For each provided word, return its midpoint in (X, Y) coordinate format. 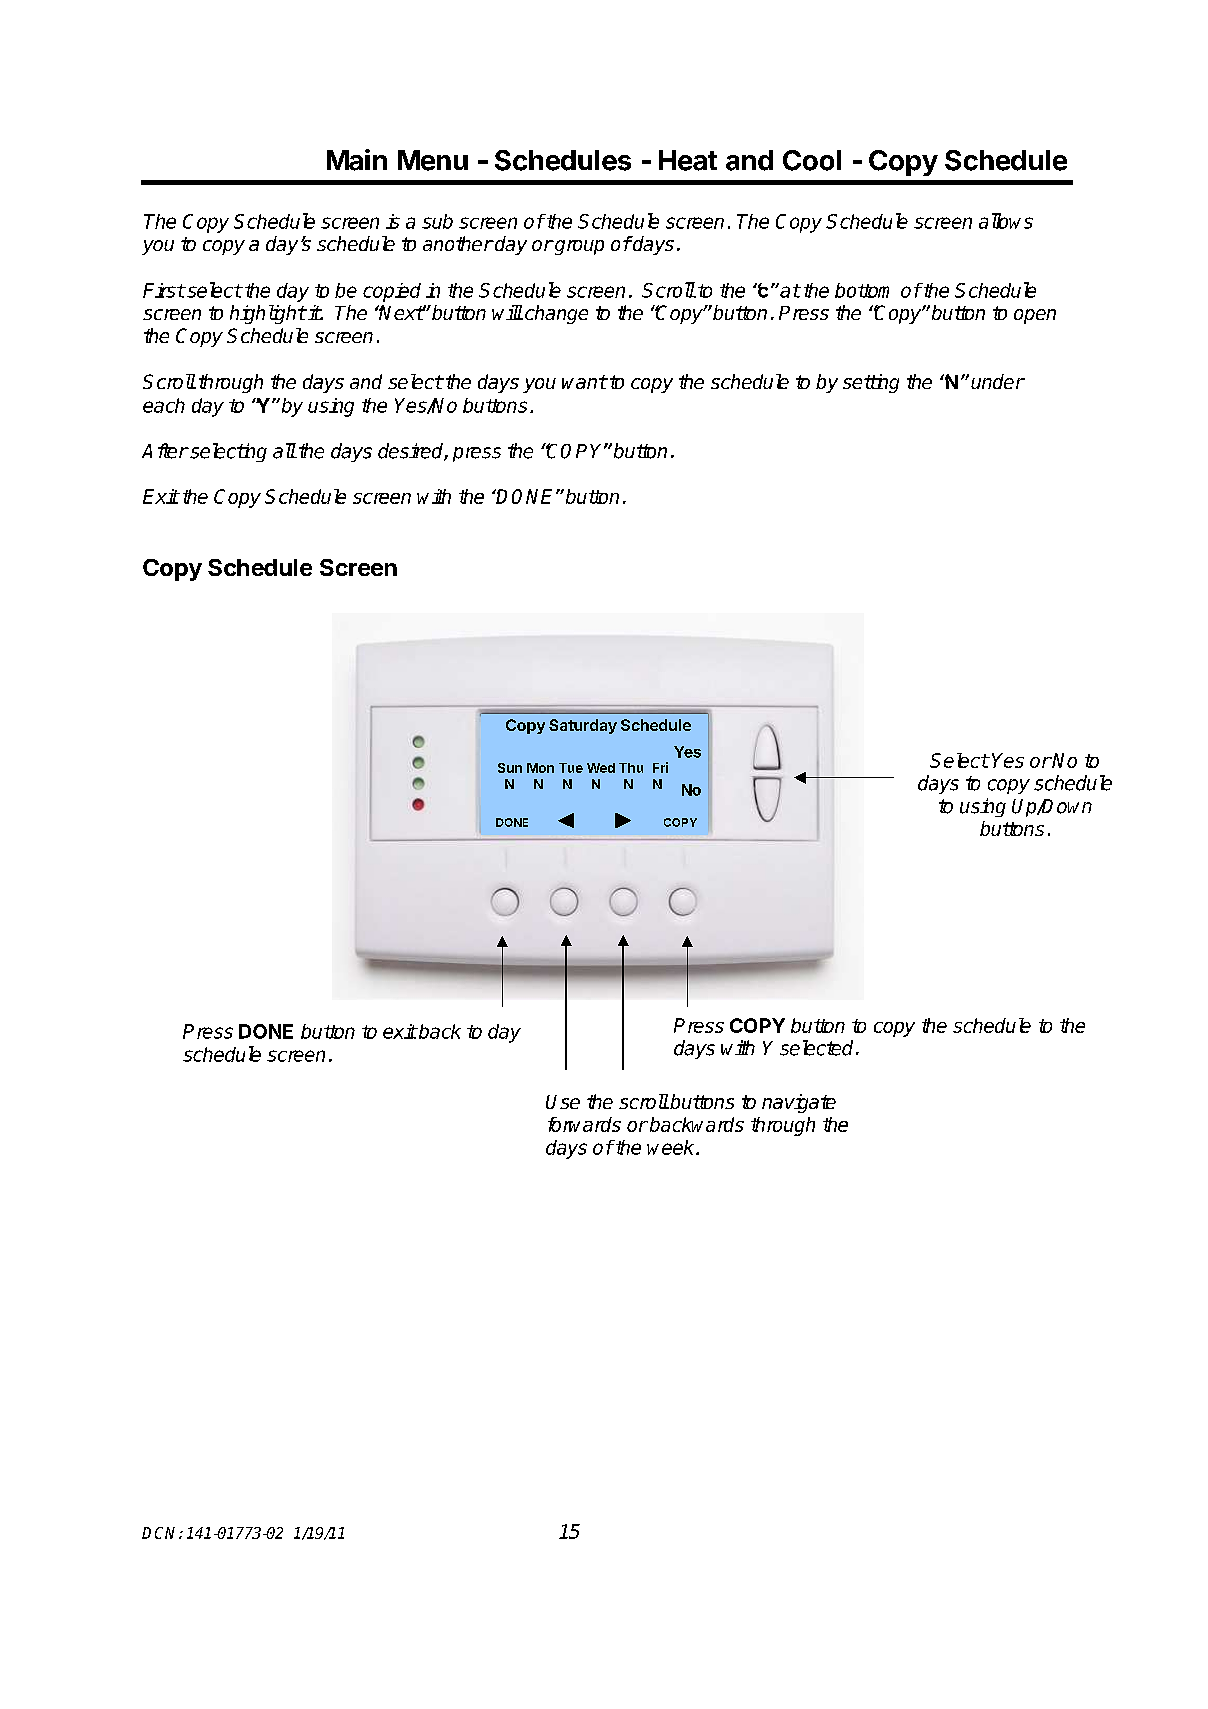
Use (563, 1102)
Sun (510, 768)
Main (357, 160)
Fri (660, 767)
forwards (584, 1124)
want (584, 382)
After (165, 451)
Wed (601, 768)
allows (1006, 221)
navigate (799, 1103)
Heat (688, 160)
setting (871, 383)
